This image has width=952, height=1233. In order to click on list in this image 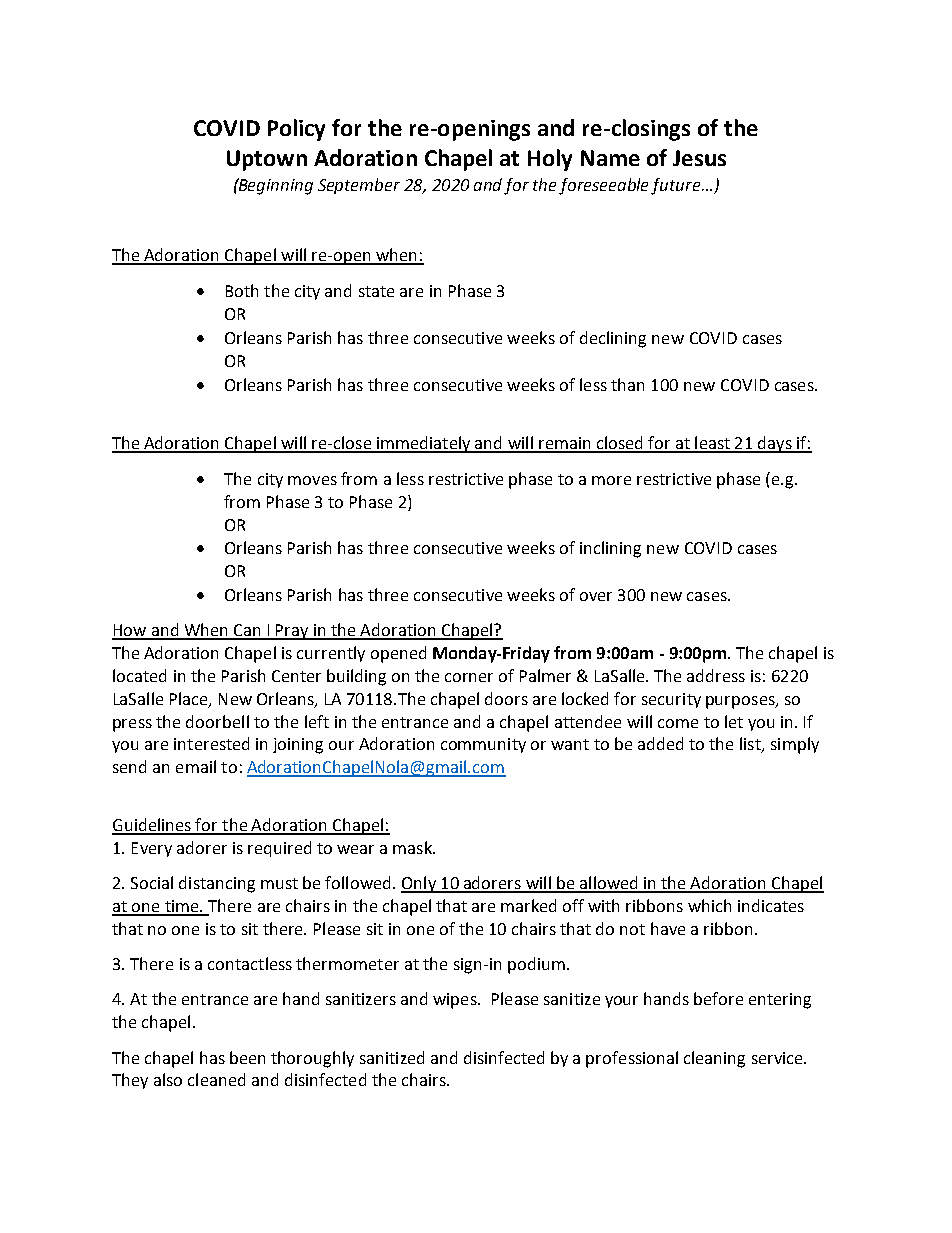, I will do `click(751, 745)`.
